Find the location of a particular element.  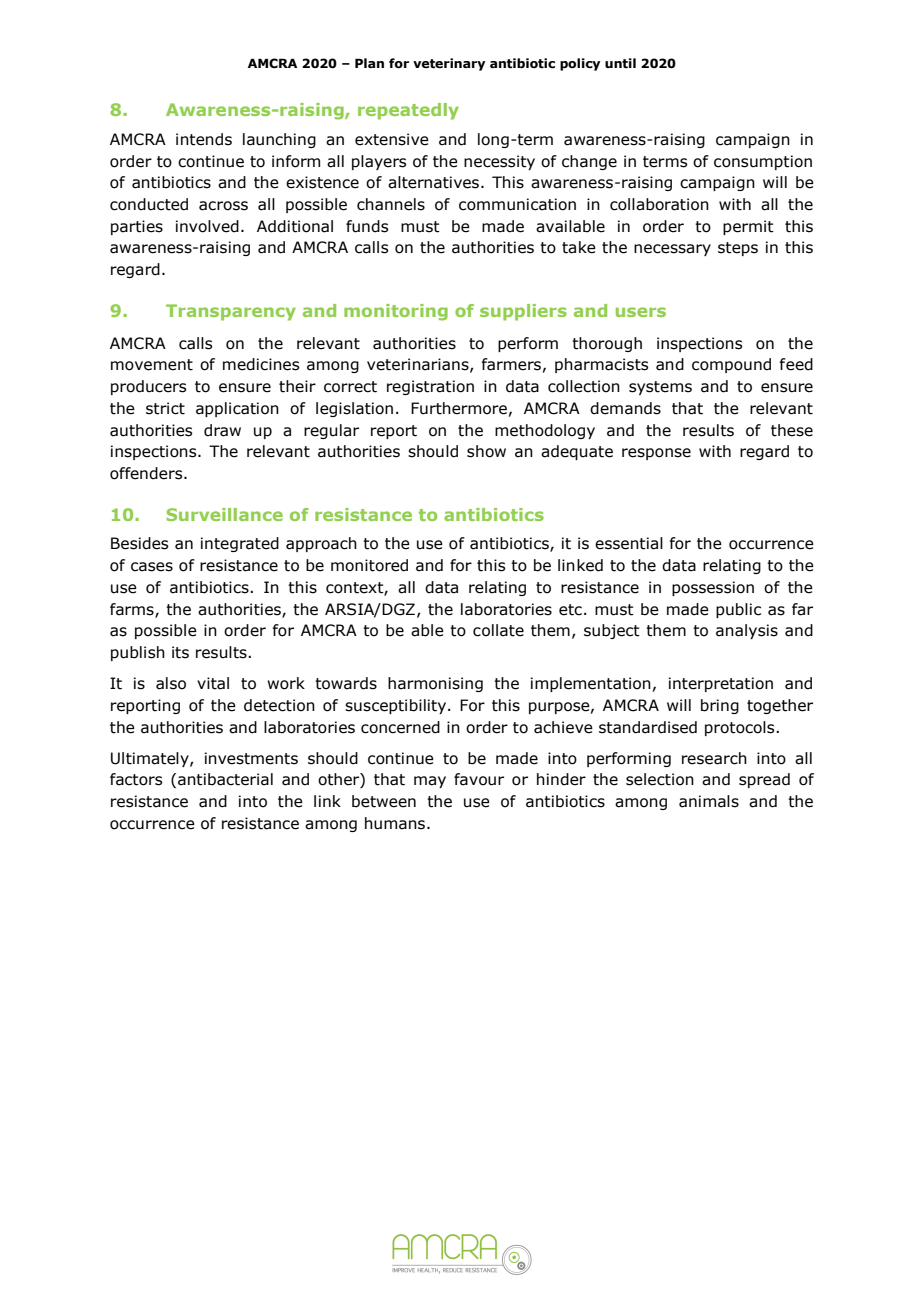

compound is located at coordinates (731, 365).
